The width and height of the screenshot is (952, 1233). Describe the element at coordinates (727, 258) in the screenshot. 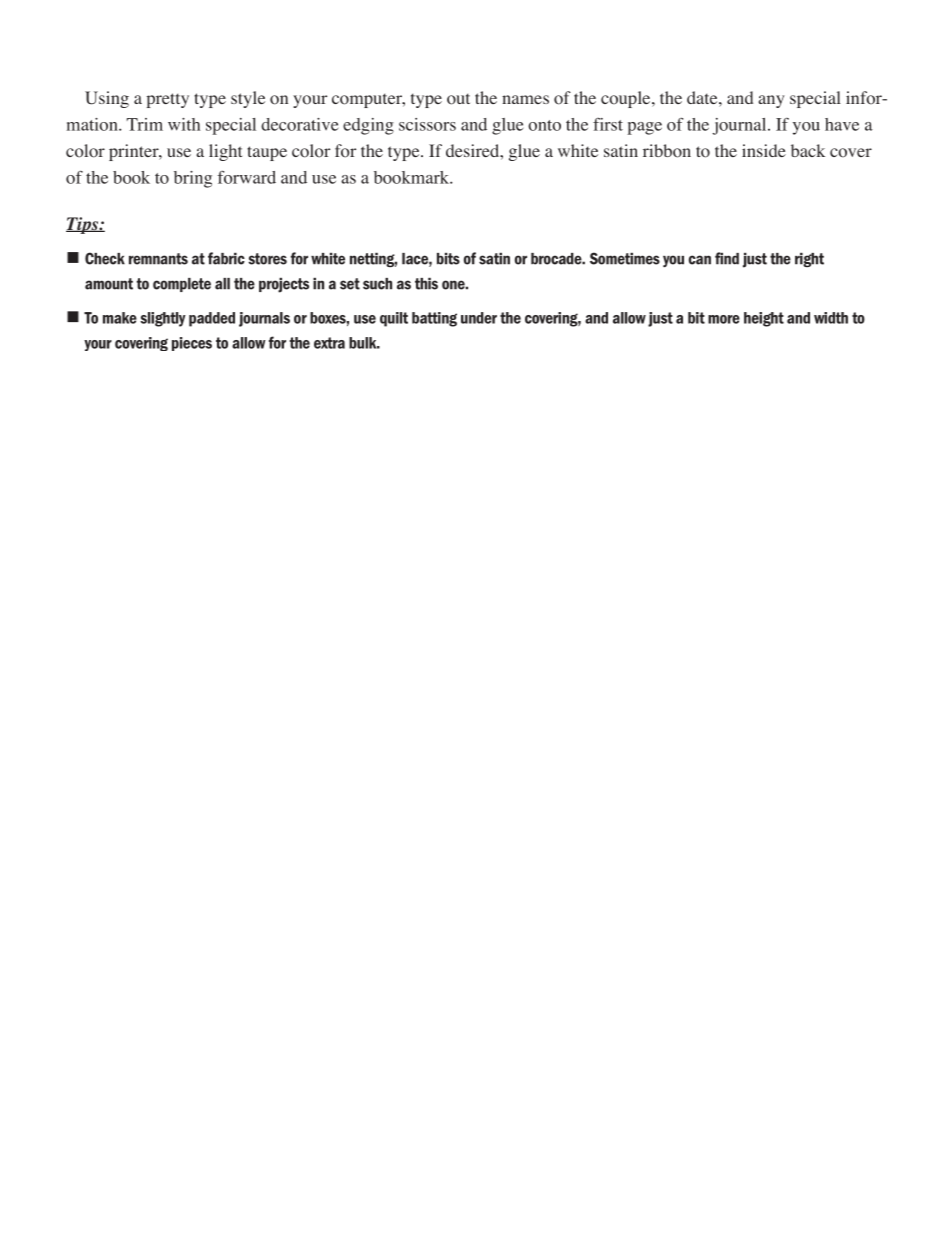

I see `find` at that location.
